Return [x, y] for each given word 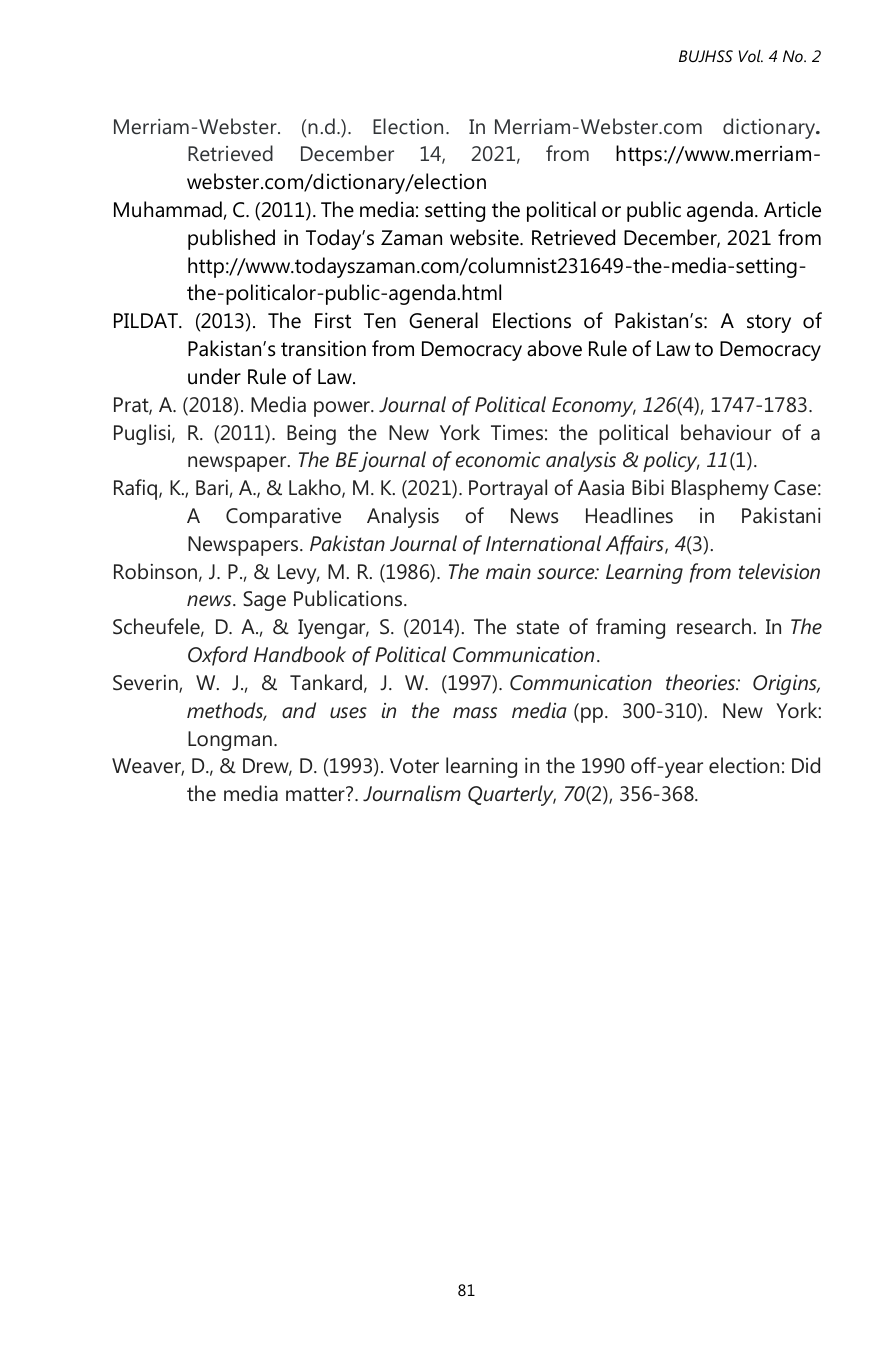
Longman [230, 741]
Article [792, 209]
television [779, 571]
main [508, 571]
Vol [751, 56]
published [231, 239]
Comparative [283, 517]
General [443, 320]
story [769, 323]
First [333, 320]
